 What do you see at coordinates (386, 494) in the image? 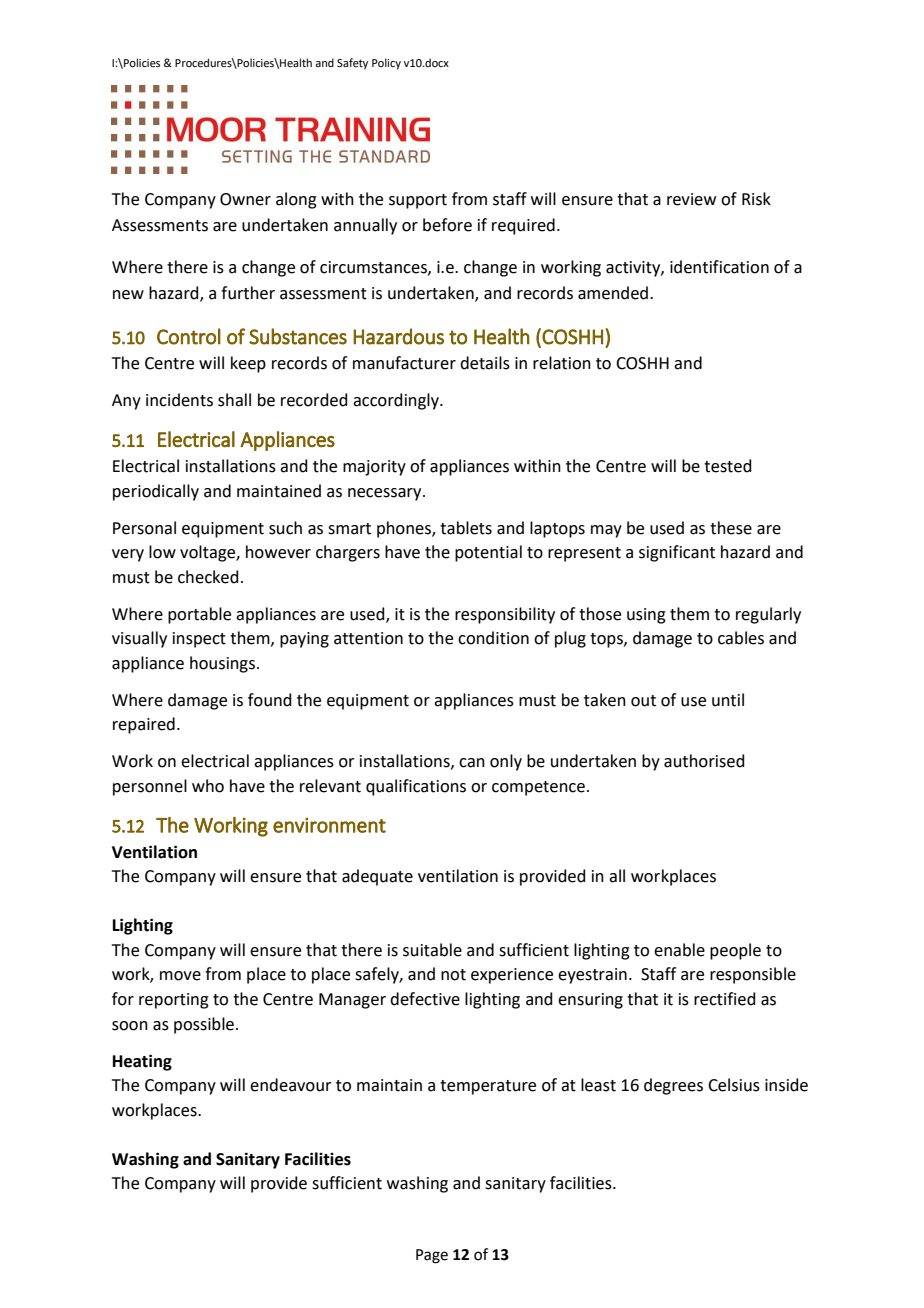
I see `necessary` at bounding box center [386, 494].
